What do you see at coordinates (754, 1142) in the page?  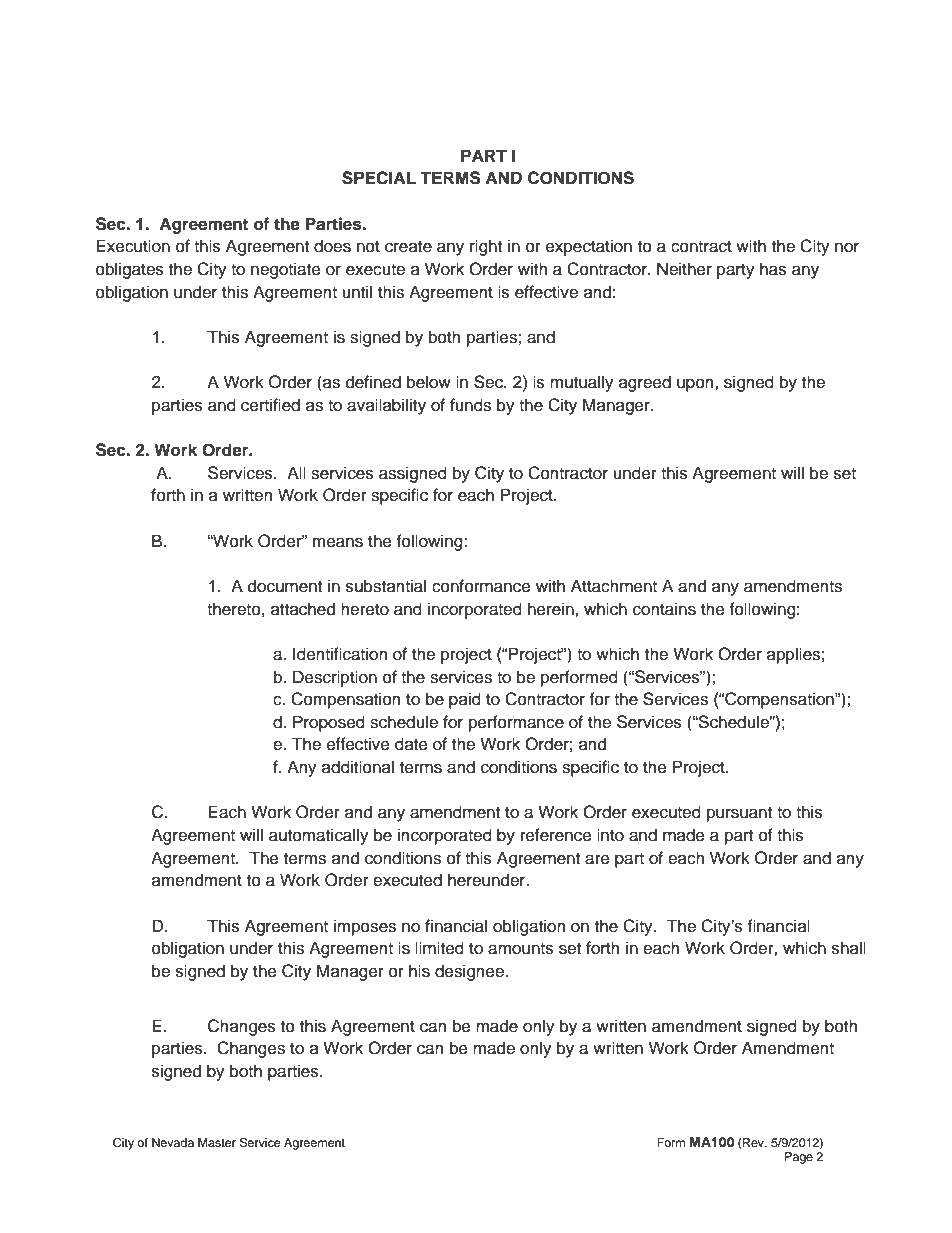 I see `Rev` at bounding box center [754, 1142].
